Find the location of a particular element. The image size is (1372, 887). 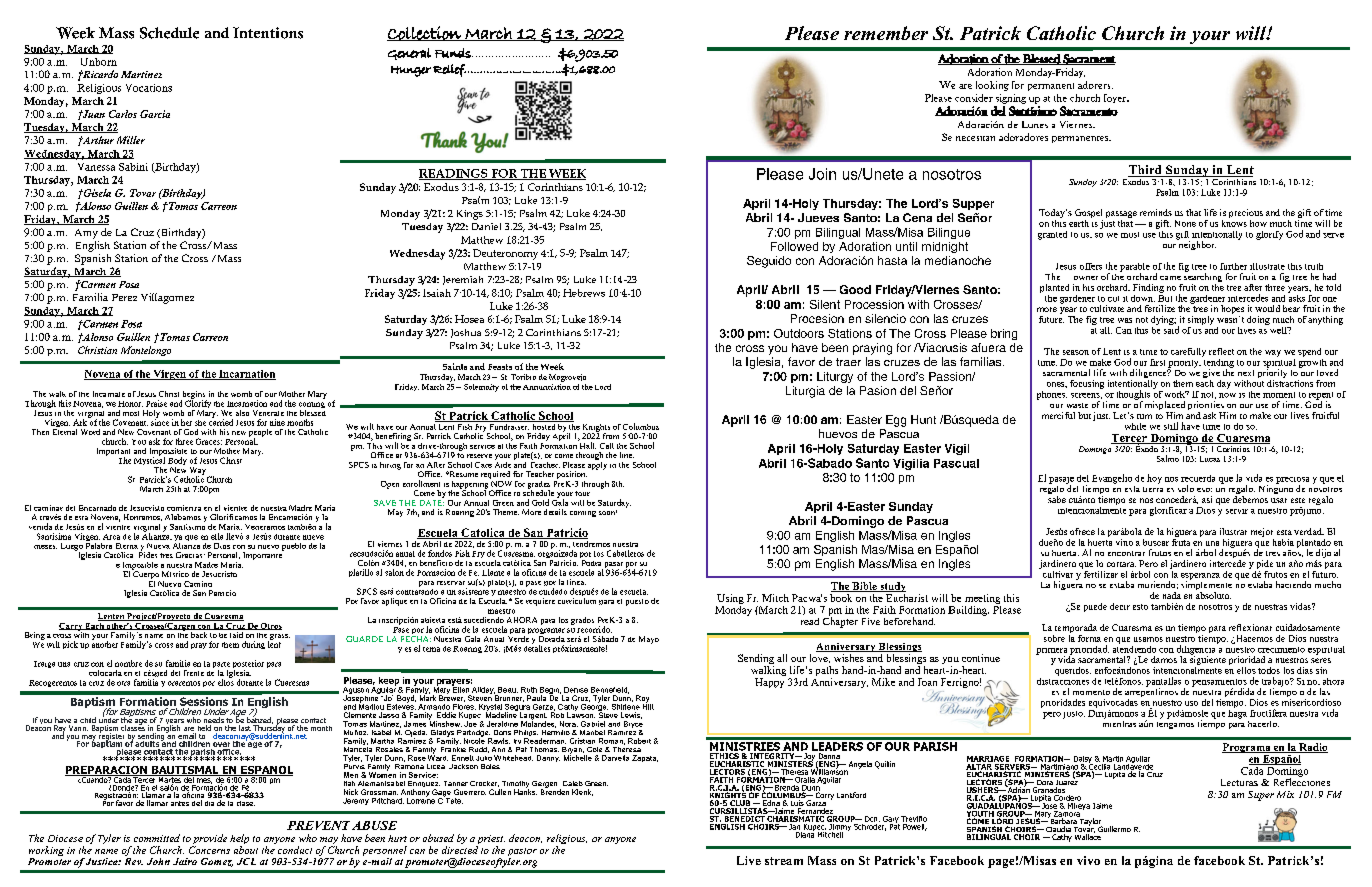

Diana is located at coordinates (804, 833).
